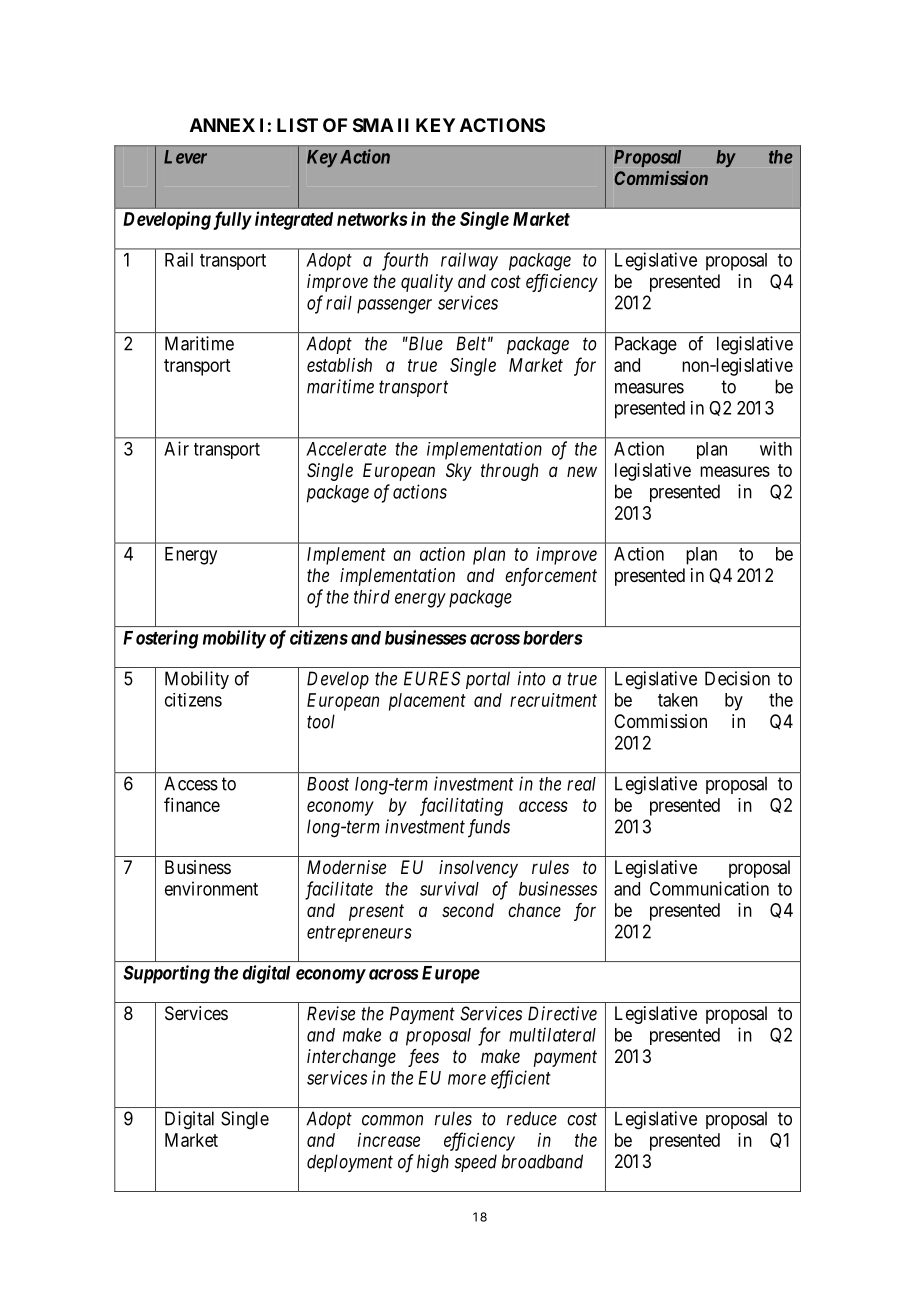 The width and height of the screenshot is (924, 1308). What do you see at coordinates (192, 804) in the screenshot?
I see `finance` at bounding box center [192, 804].
